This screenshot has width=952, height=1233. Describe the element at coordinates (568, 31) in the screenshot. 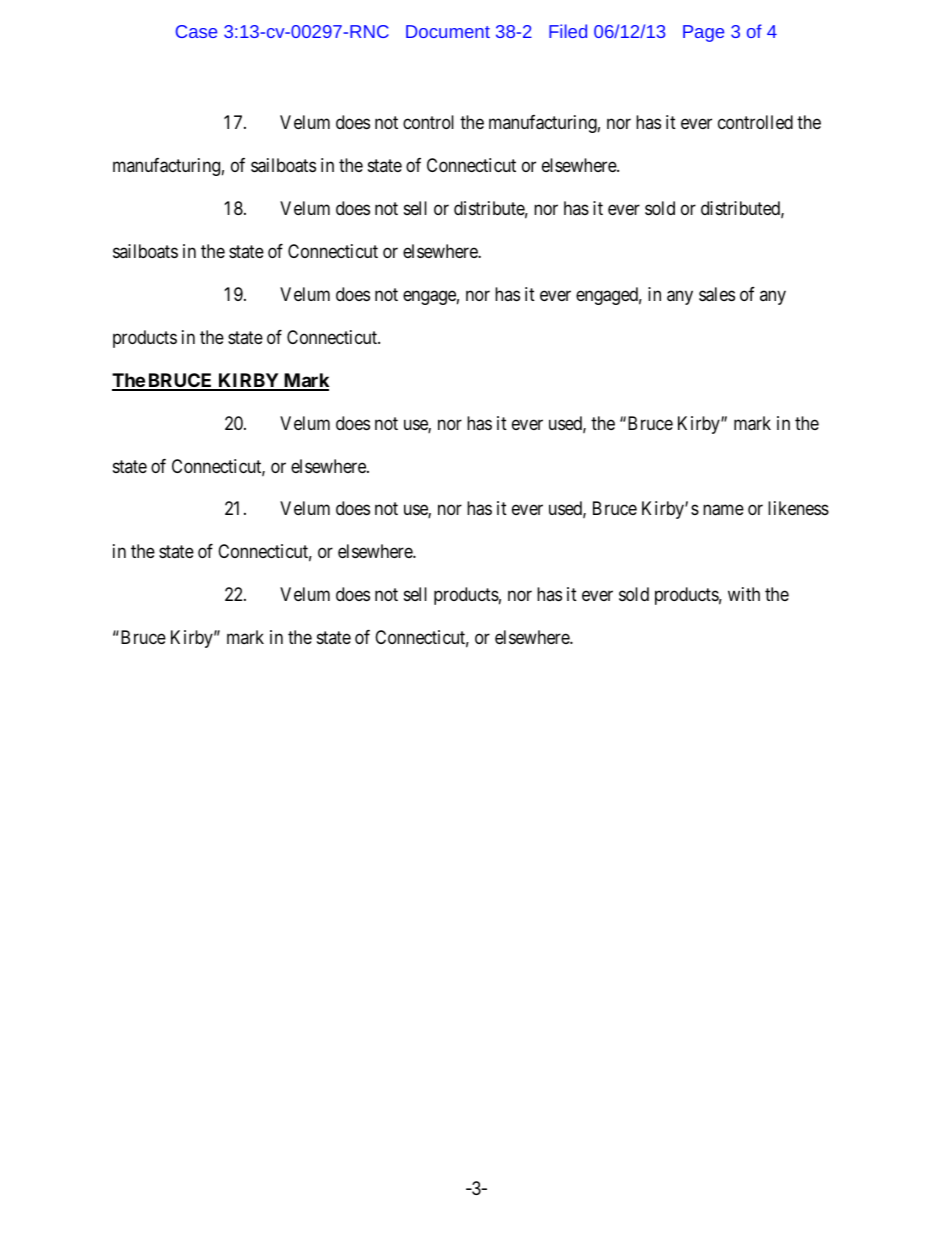

I see `Filed` at that location.
